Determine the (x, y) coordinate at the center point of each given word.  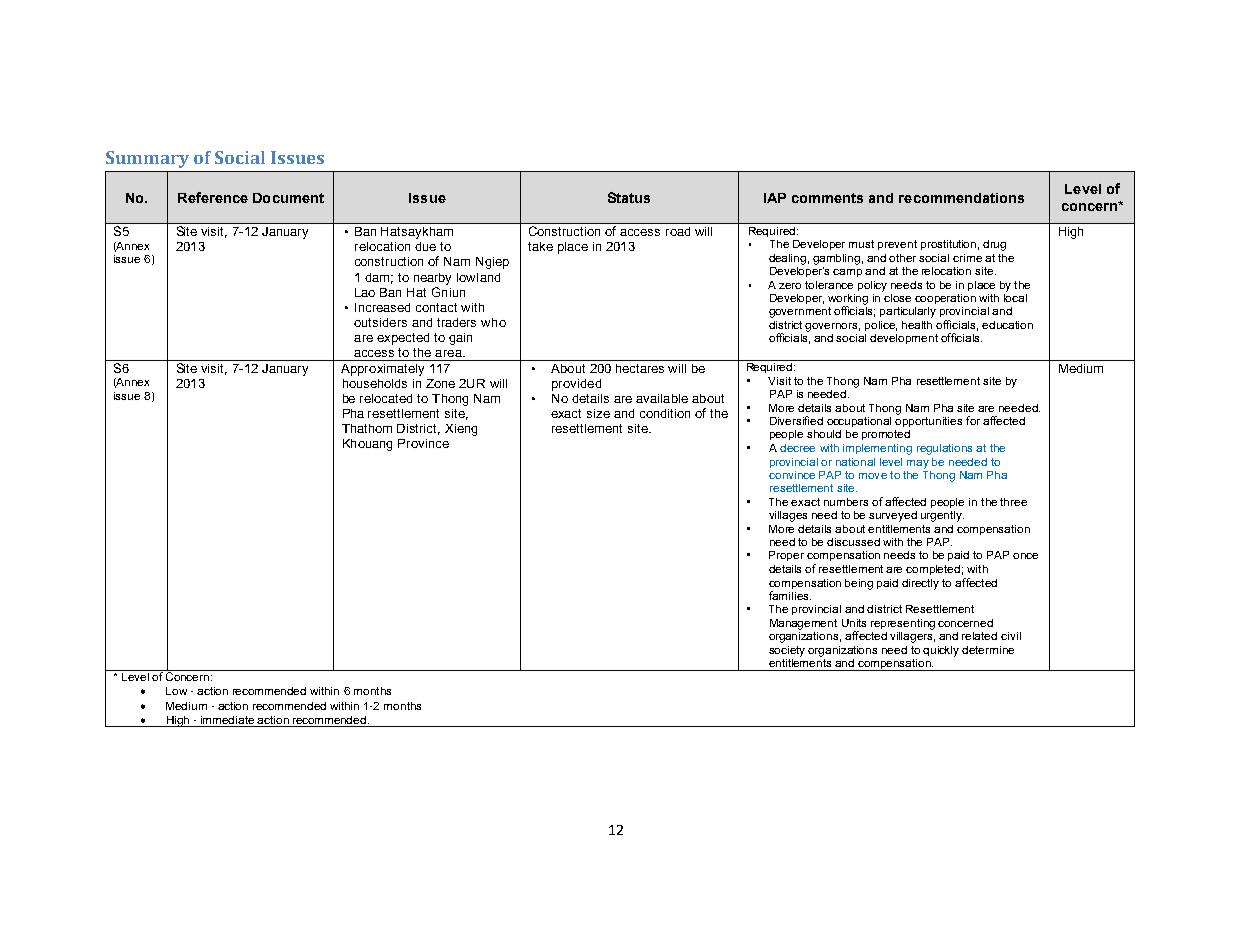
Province (423, 443)
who (493, 322)
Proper (786, 556)
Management (803, 624)
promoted (886, 435)
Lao (365, 292)
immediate (227, 720)
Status (629, 197)
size (598, 413)
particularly (908, 312)
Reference (213, 197)
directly (920, 584)
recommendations (961, 198)
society (787, 651)
